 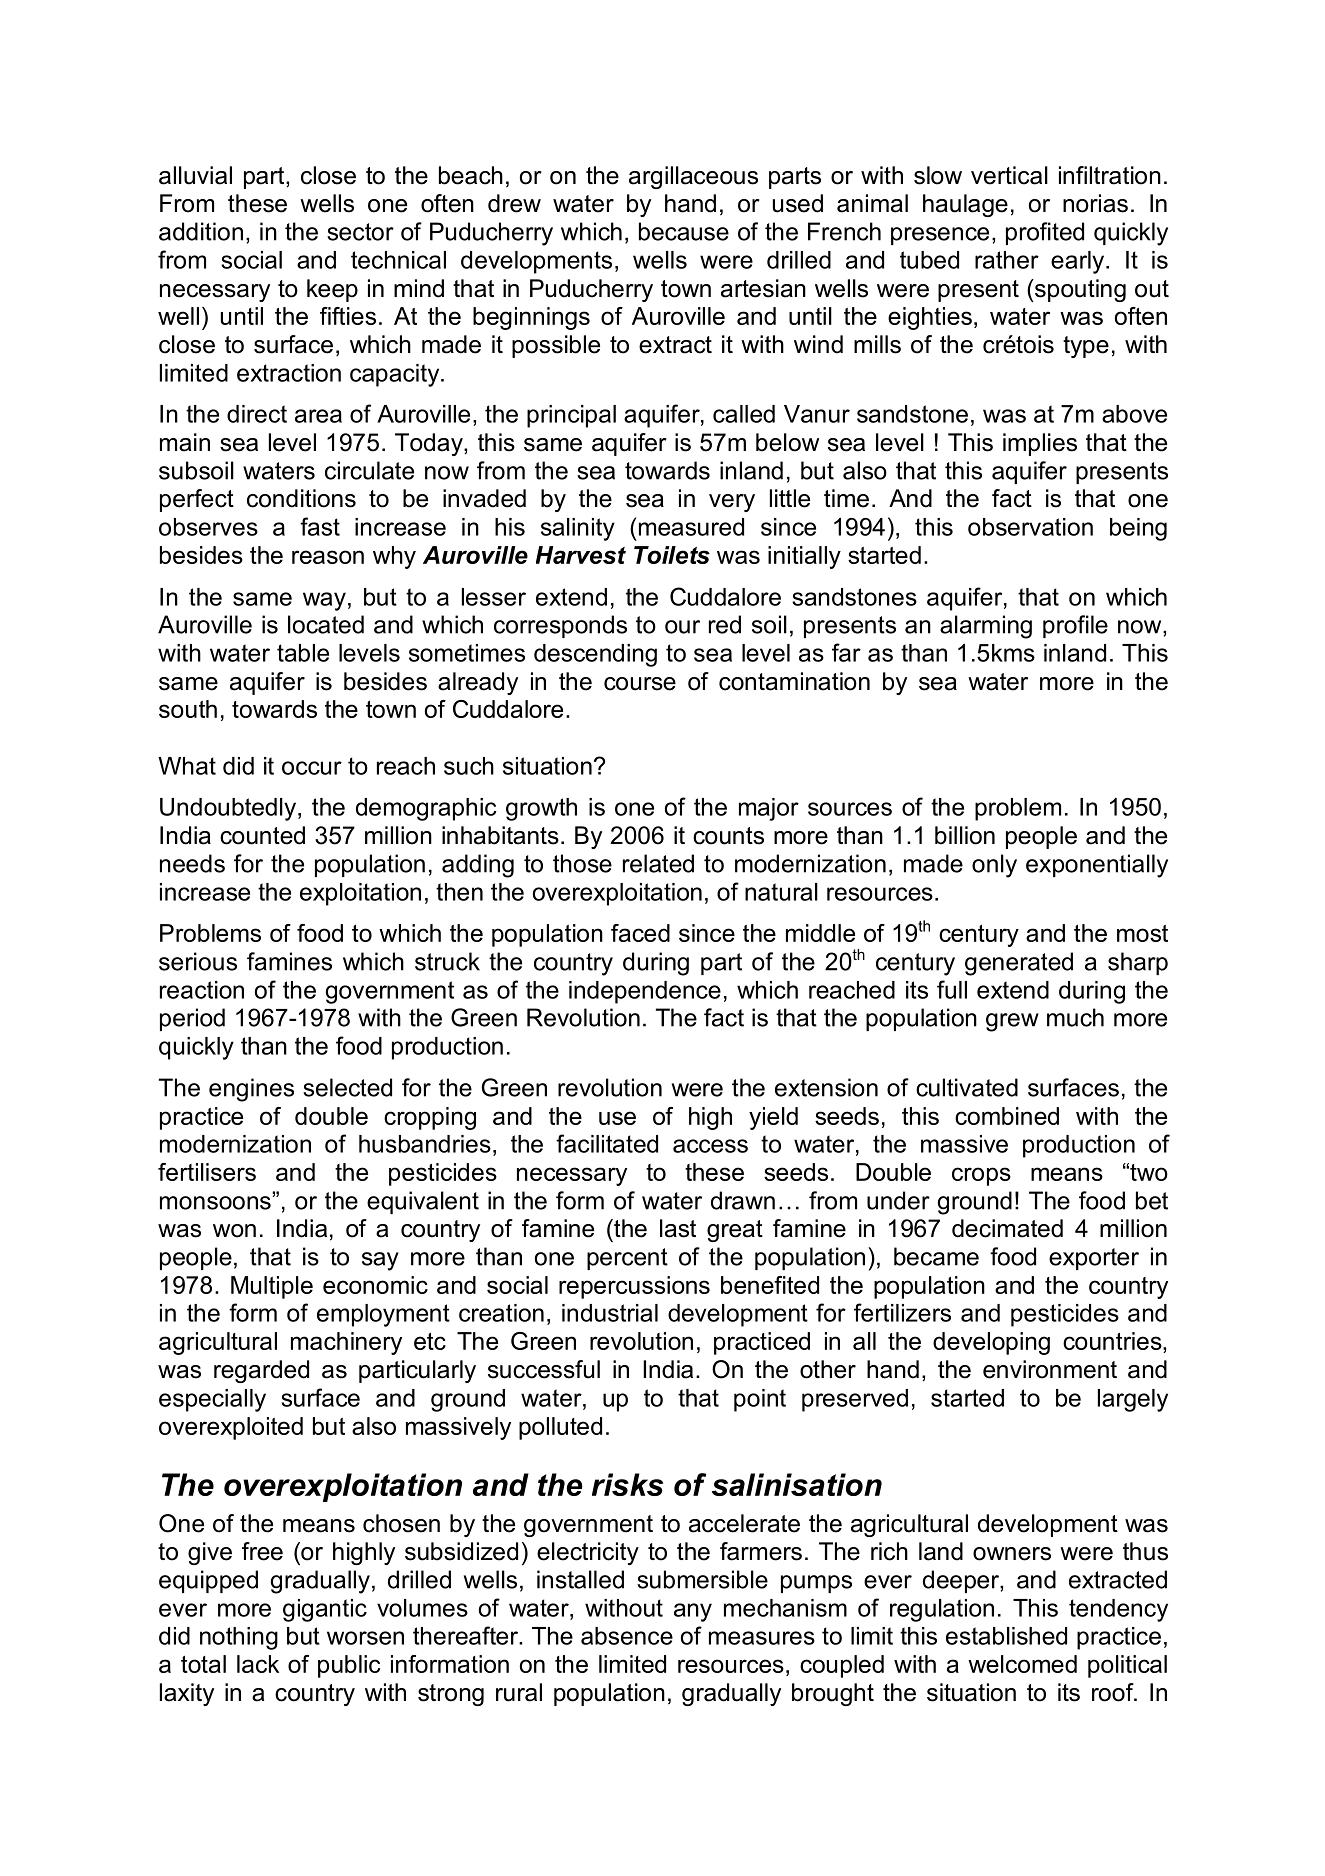 What do you see at coordinates (360, 232) in the screenshot?
I see `sector` at bounding box center [360, 232].
